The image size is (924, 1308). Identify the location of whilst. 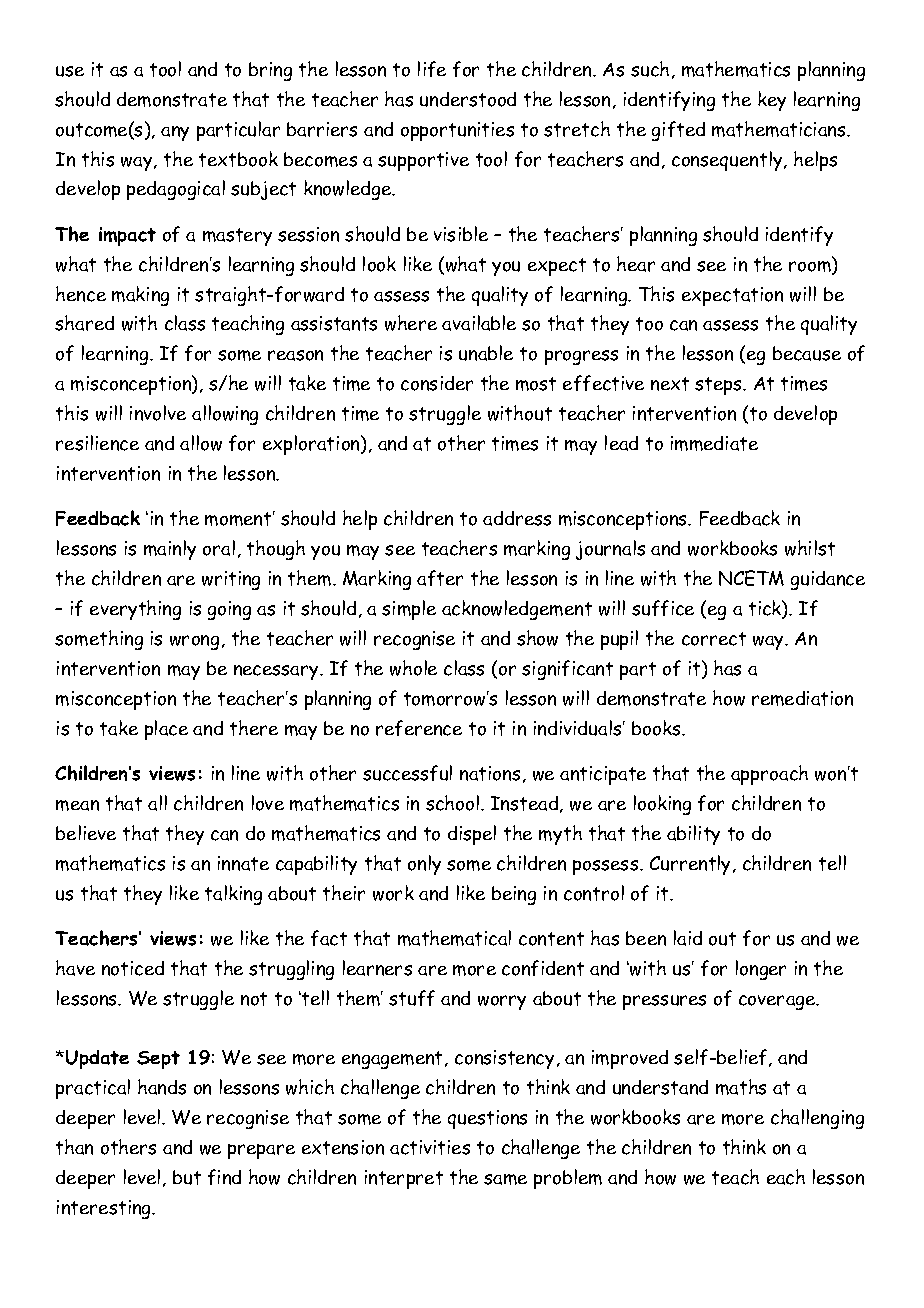
(810, 548).
